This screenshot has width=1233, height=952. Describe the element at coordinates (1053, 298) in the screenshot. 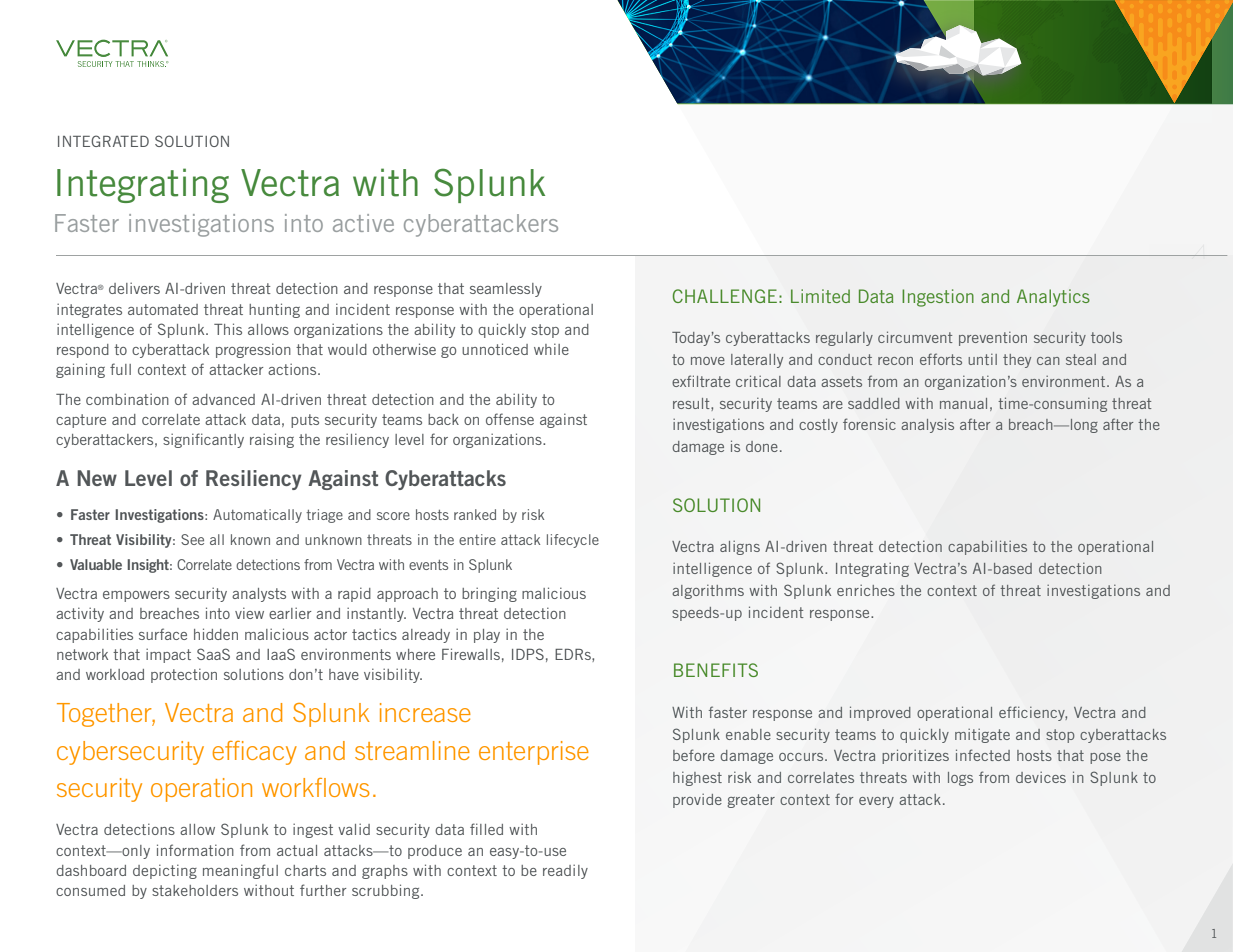

I see `Analytics` at that location.
